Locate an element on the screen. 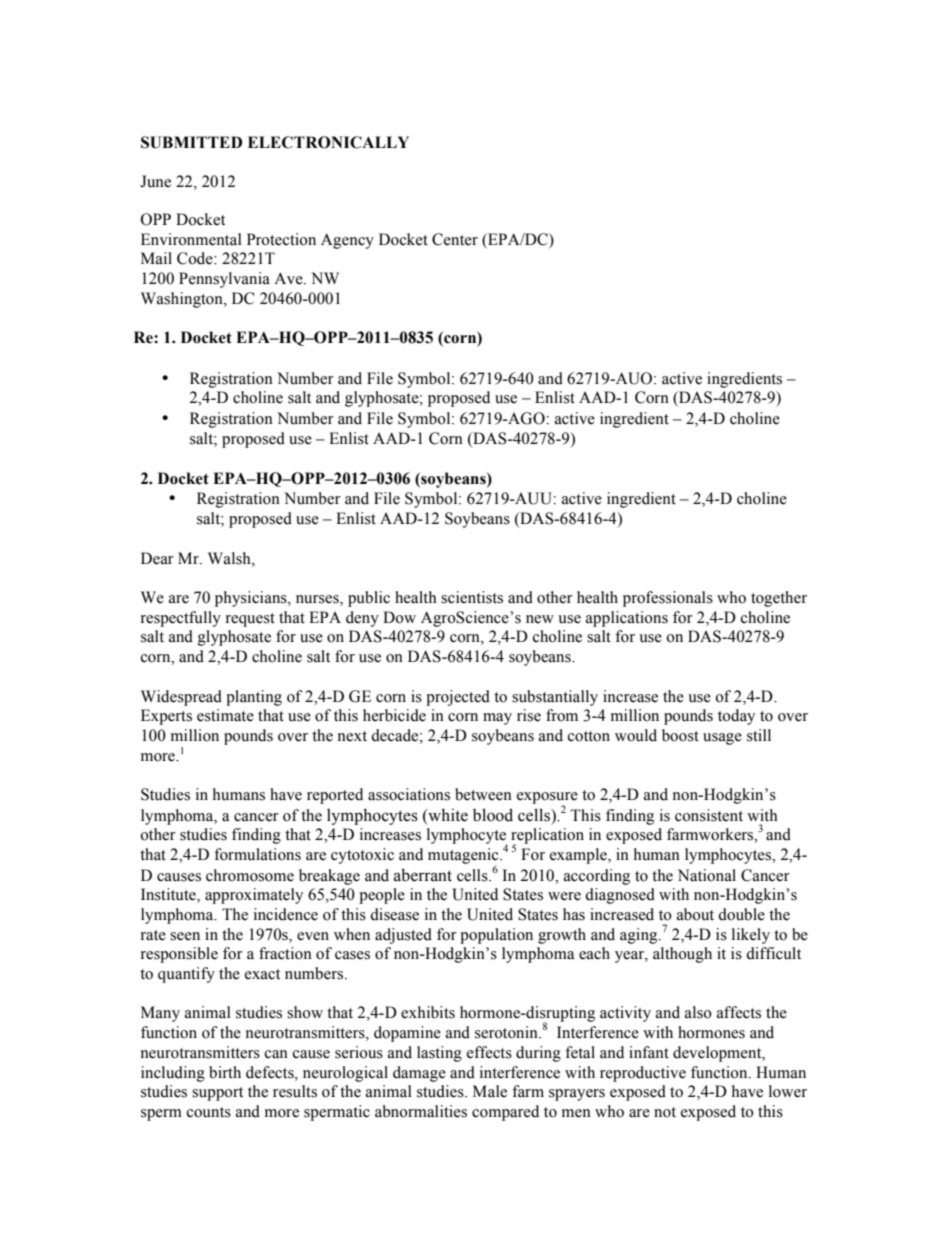 Image resolution: width=952 pixels, height=1233 pixels. Agency is located at coordinates (347, 241).
